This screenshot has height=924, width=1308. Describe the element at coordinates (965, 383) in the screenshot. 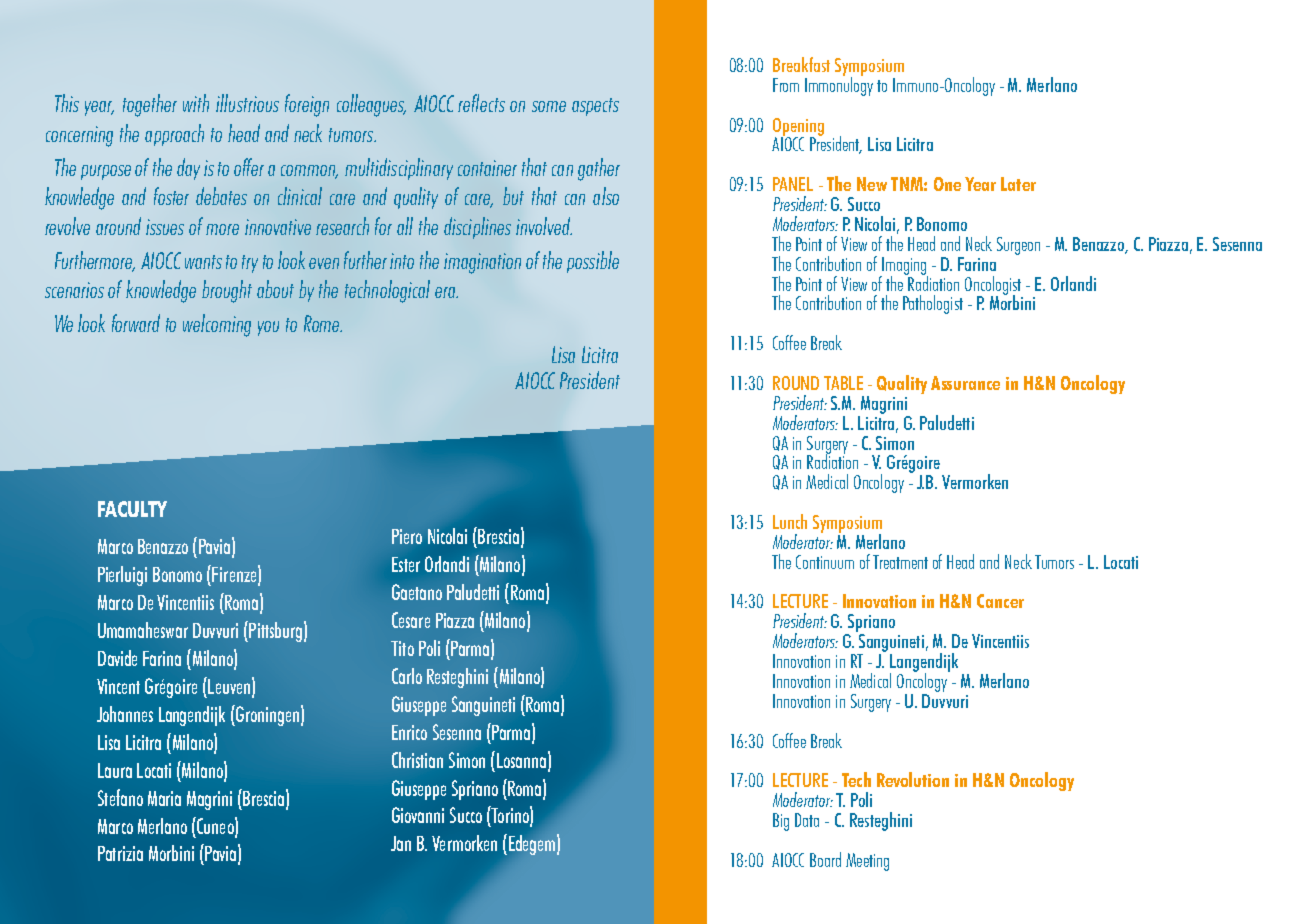

I see `Assurance` at that location.
